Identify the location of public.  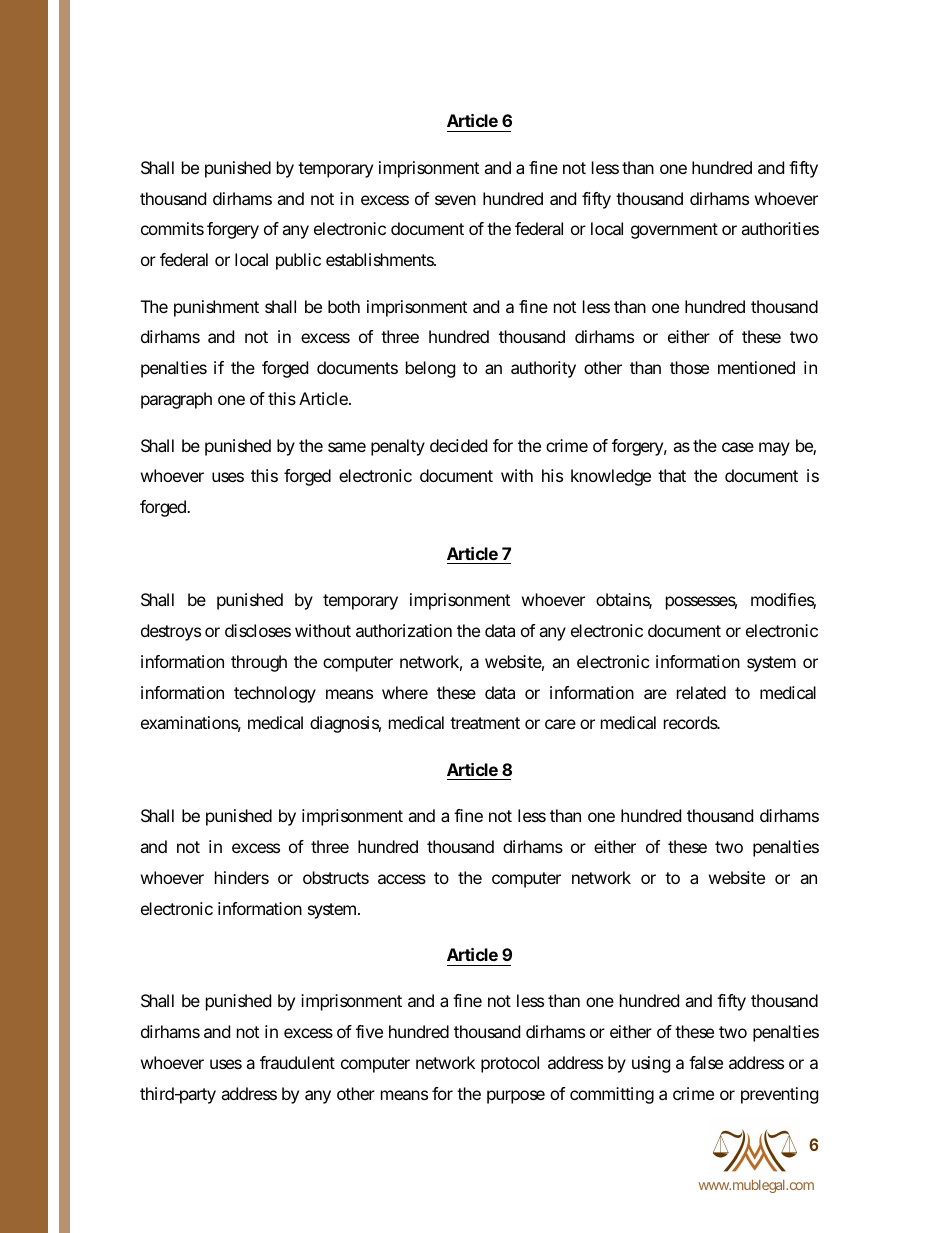
(298, 261).
